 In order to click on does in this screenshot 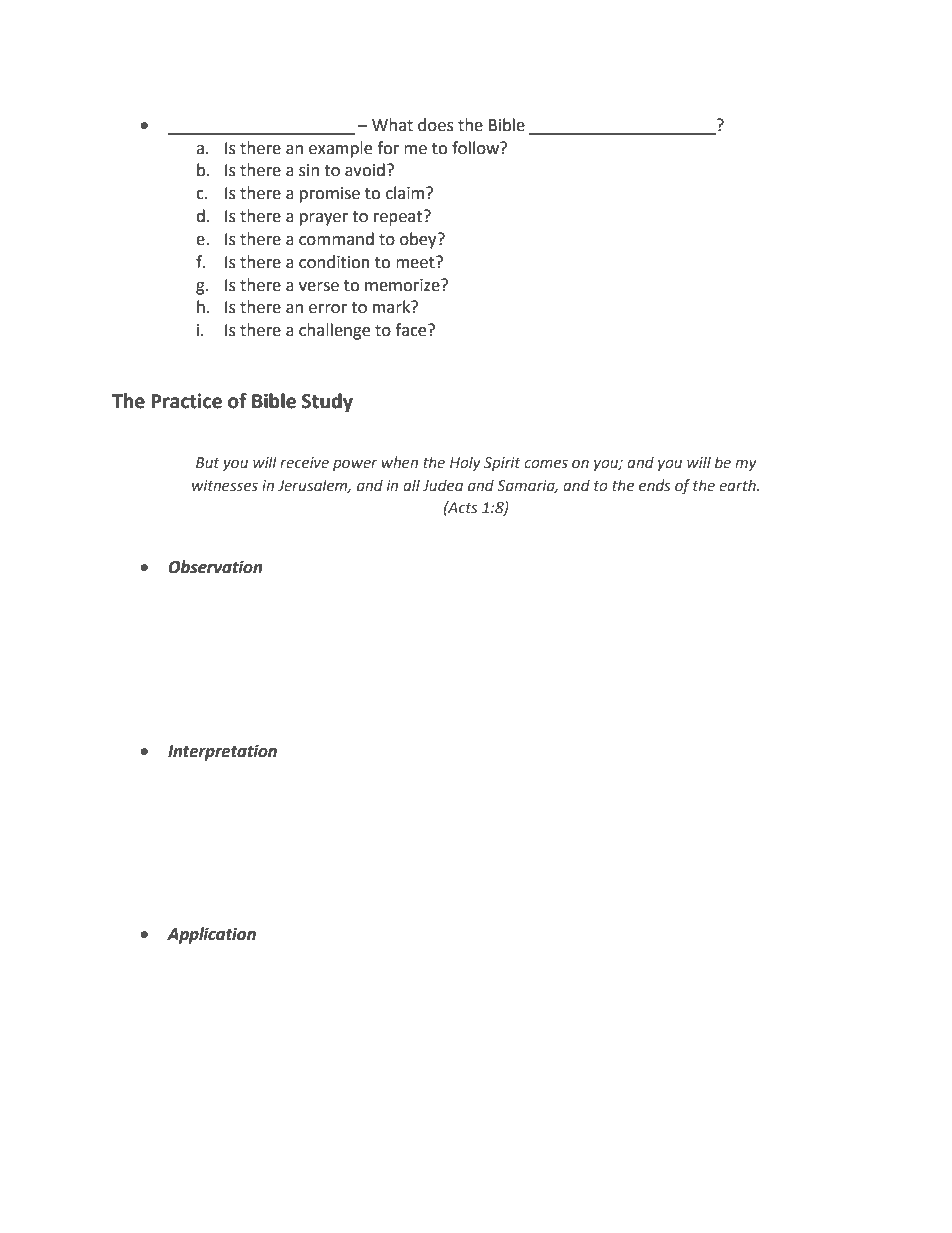, I will do `click(436, 125)`.
